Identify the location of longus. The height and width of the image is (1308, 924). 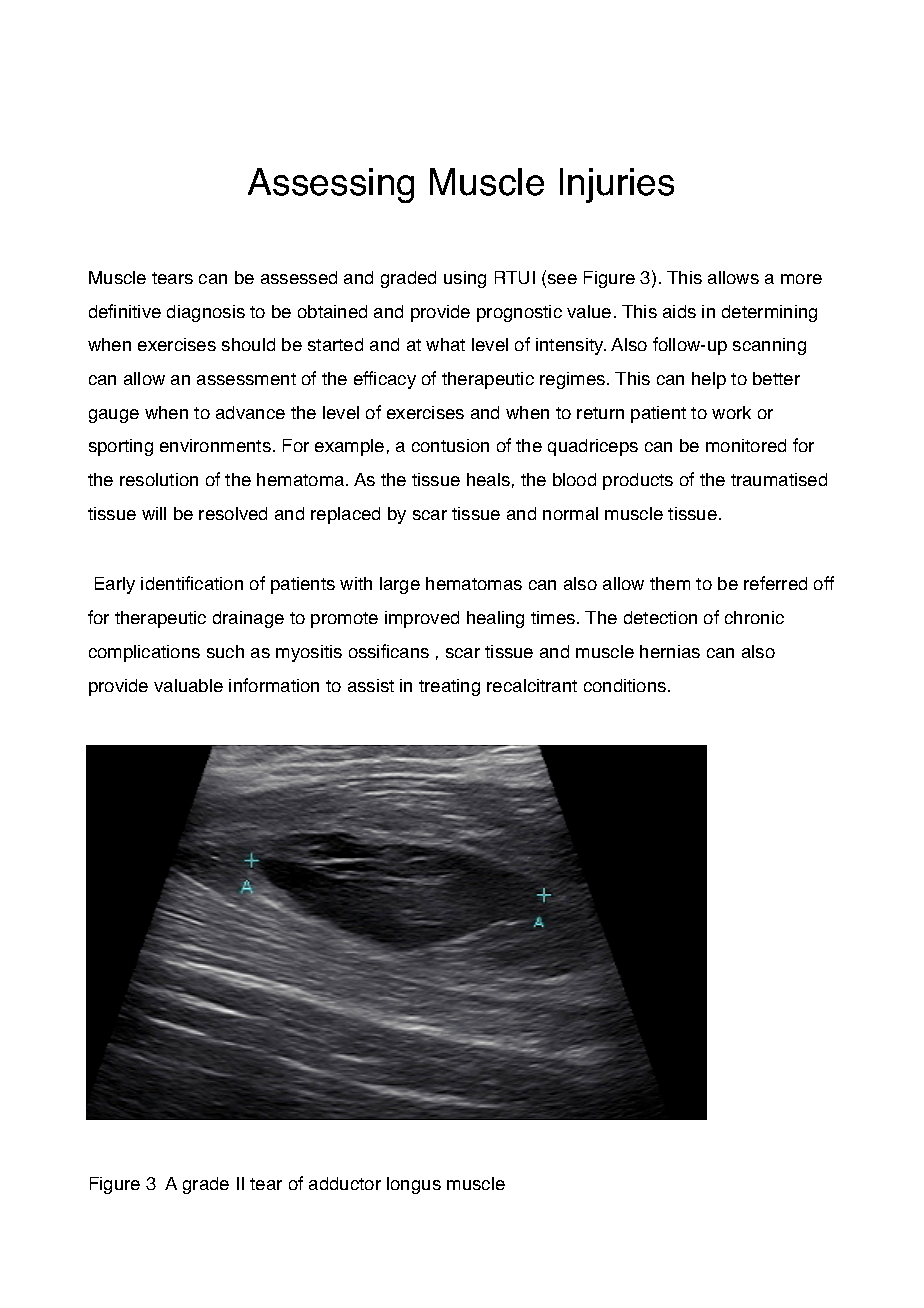
(414, 1185).
